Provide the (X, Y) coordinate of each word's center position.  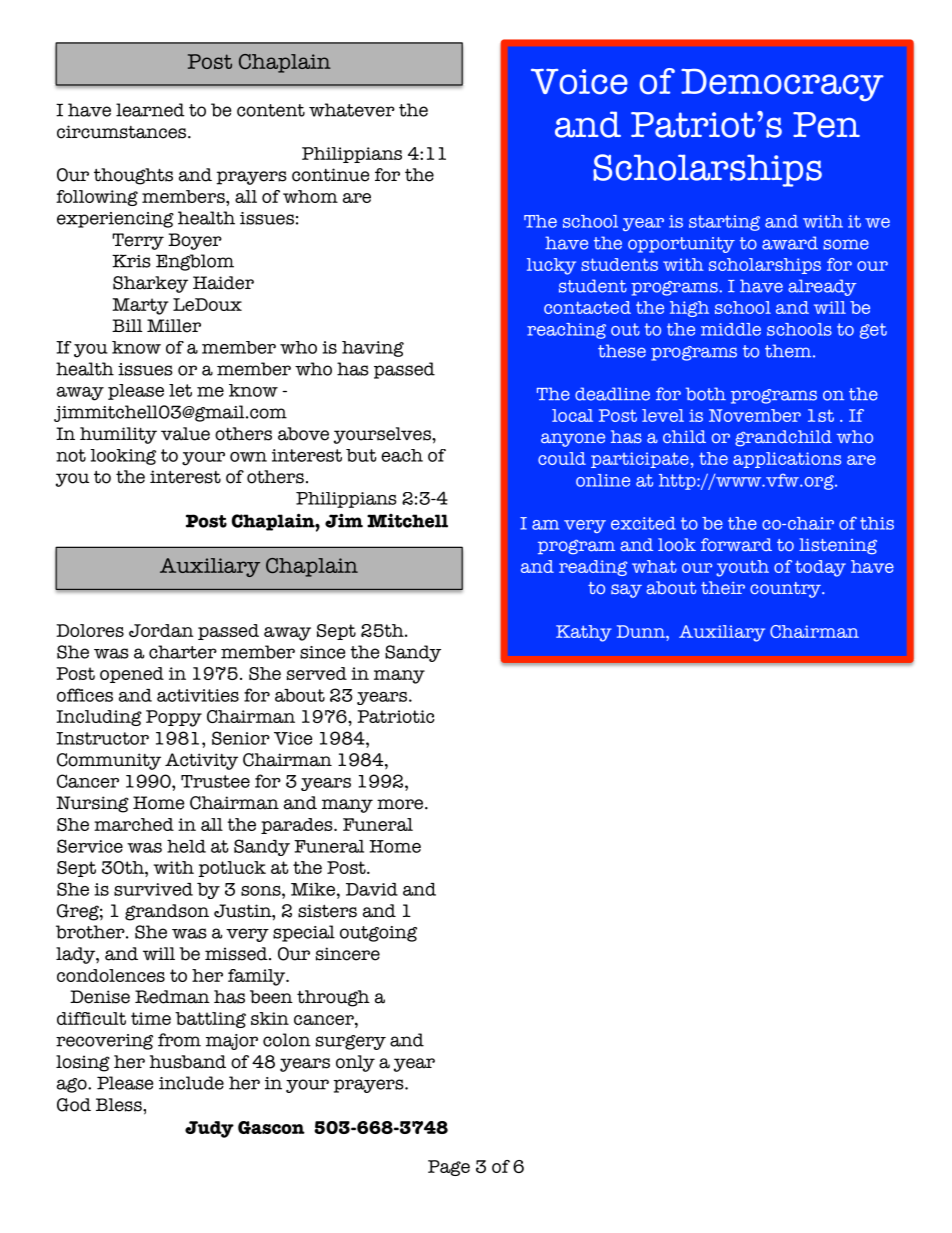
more (401, 804)
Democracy (782, 85)
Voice (579, 81)
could (562, 458)
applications (787, 460)
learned (150, 110)
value (185, 434)
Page (449, 1168)
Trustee (215, 781)
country (787, 590)
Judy (209, 1129)
